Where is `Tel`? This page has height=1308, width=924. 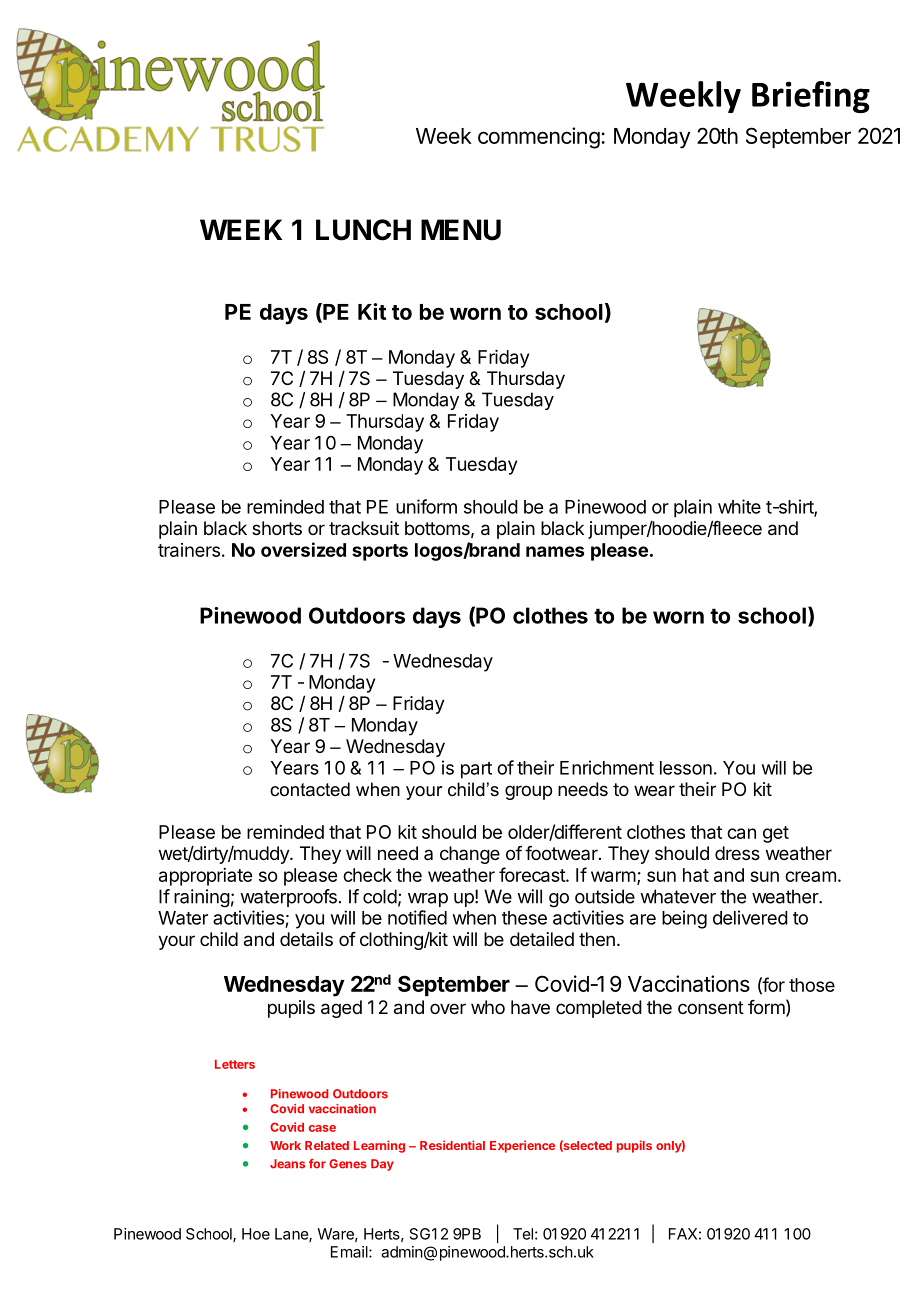 Tel is located at coordinates (523, 1234).
